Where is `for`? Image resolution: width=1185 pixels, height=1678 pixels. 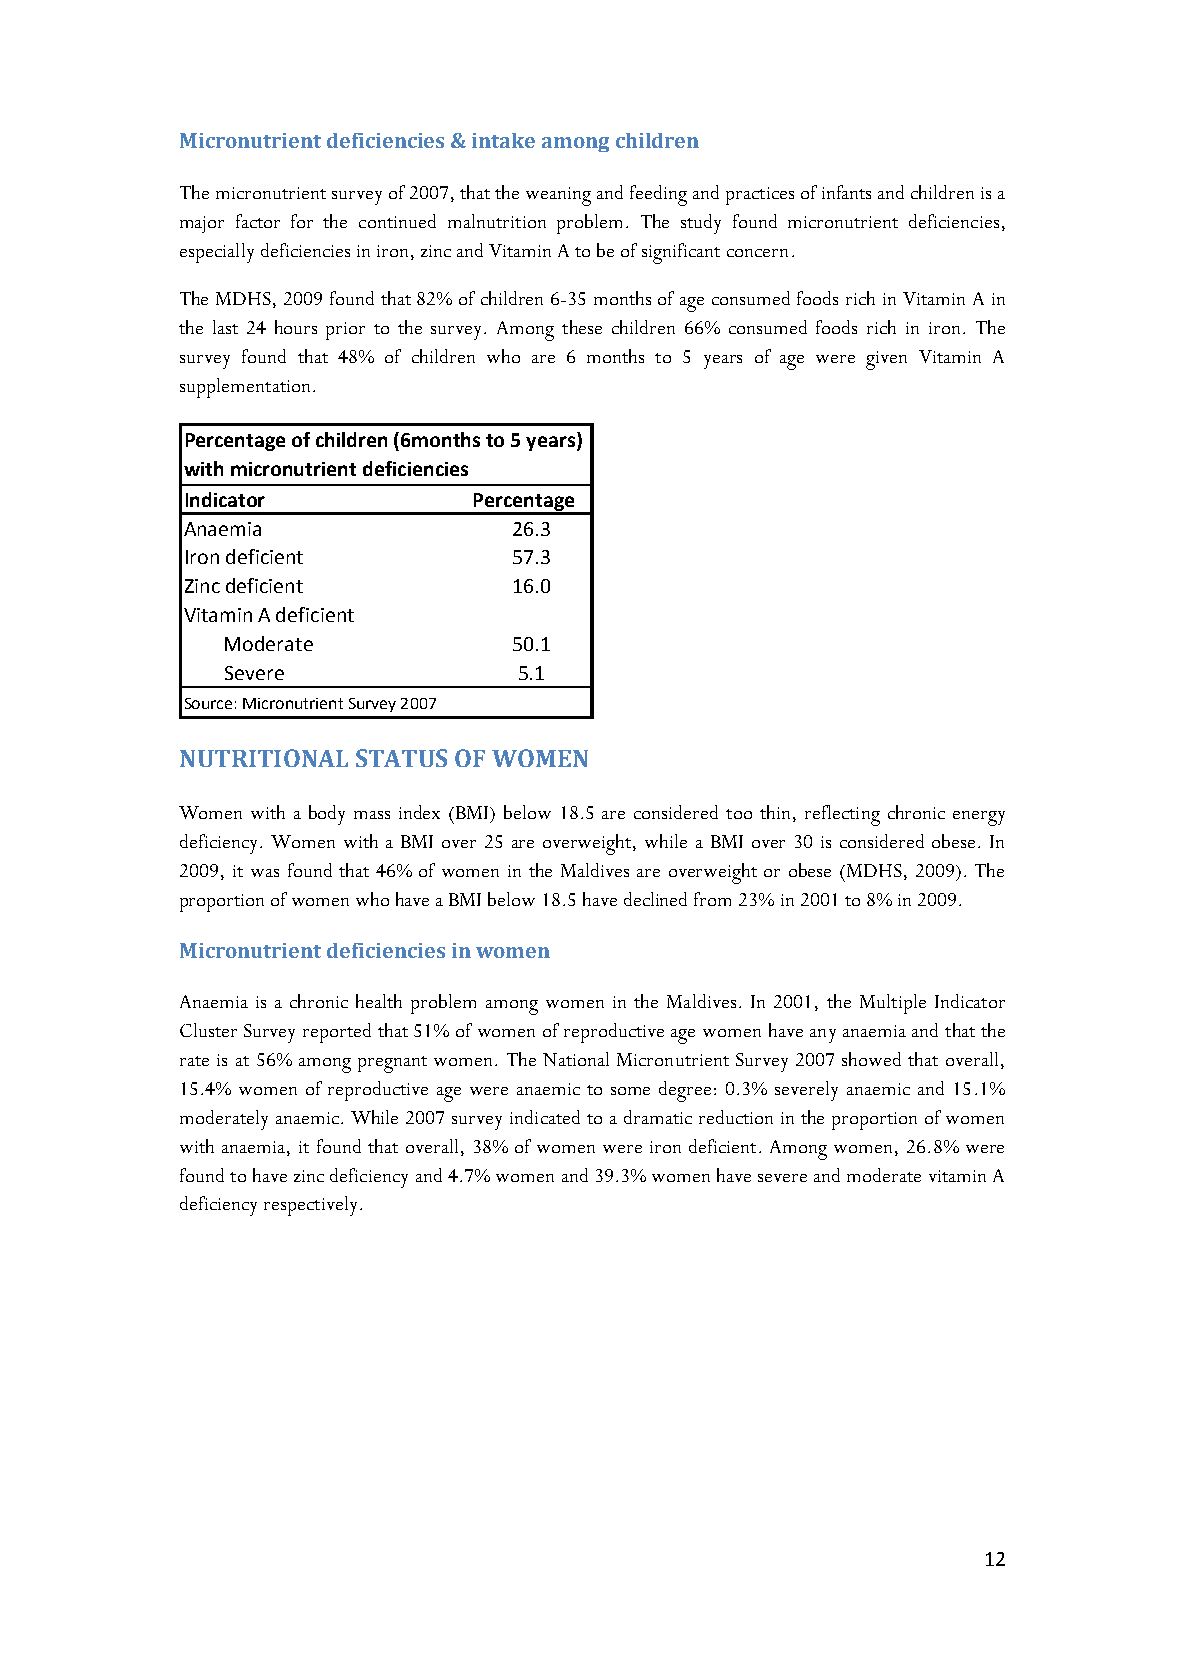
for is located at coordinates (302, 221).
